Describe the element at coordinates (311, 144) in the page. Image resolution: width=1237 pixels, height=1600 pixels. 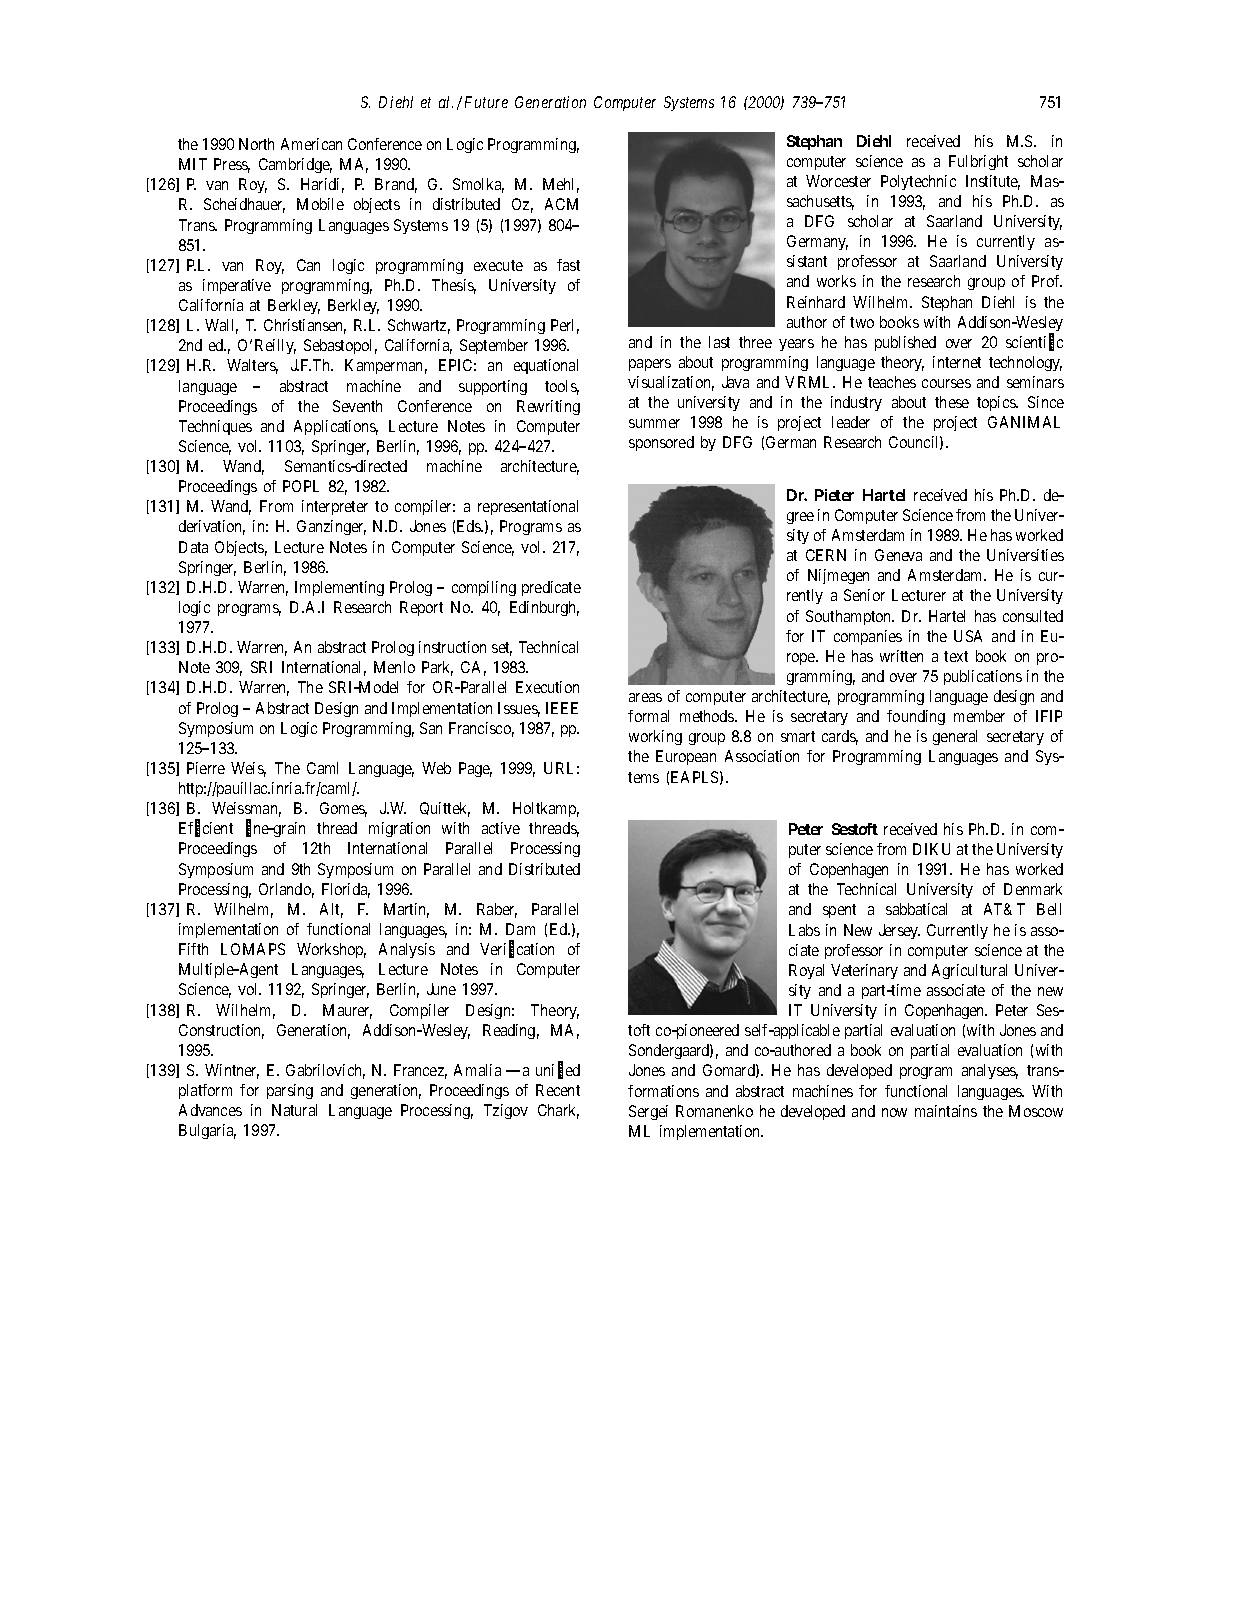
I see `American` at that location.
